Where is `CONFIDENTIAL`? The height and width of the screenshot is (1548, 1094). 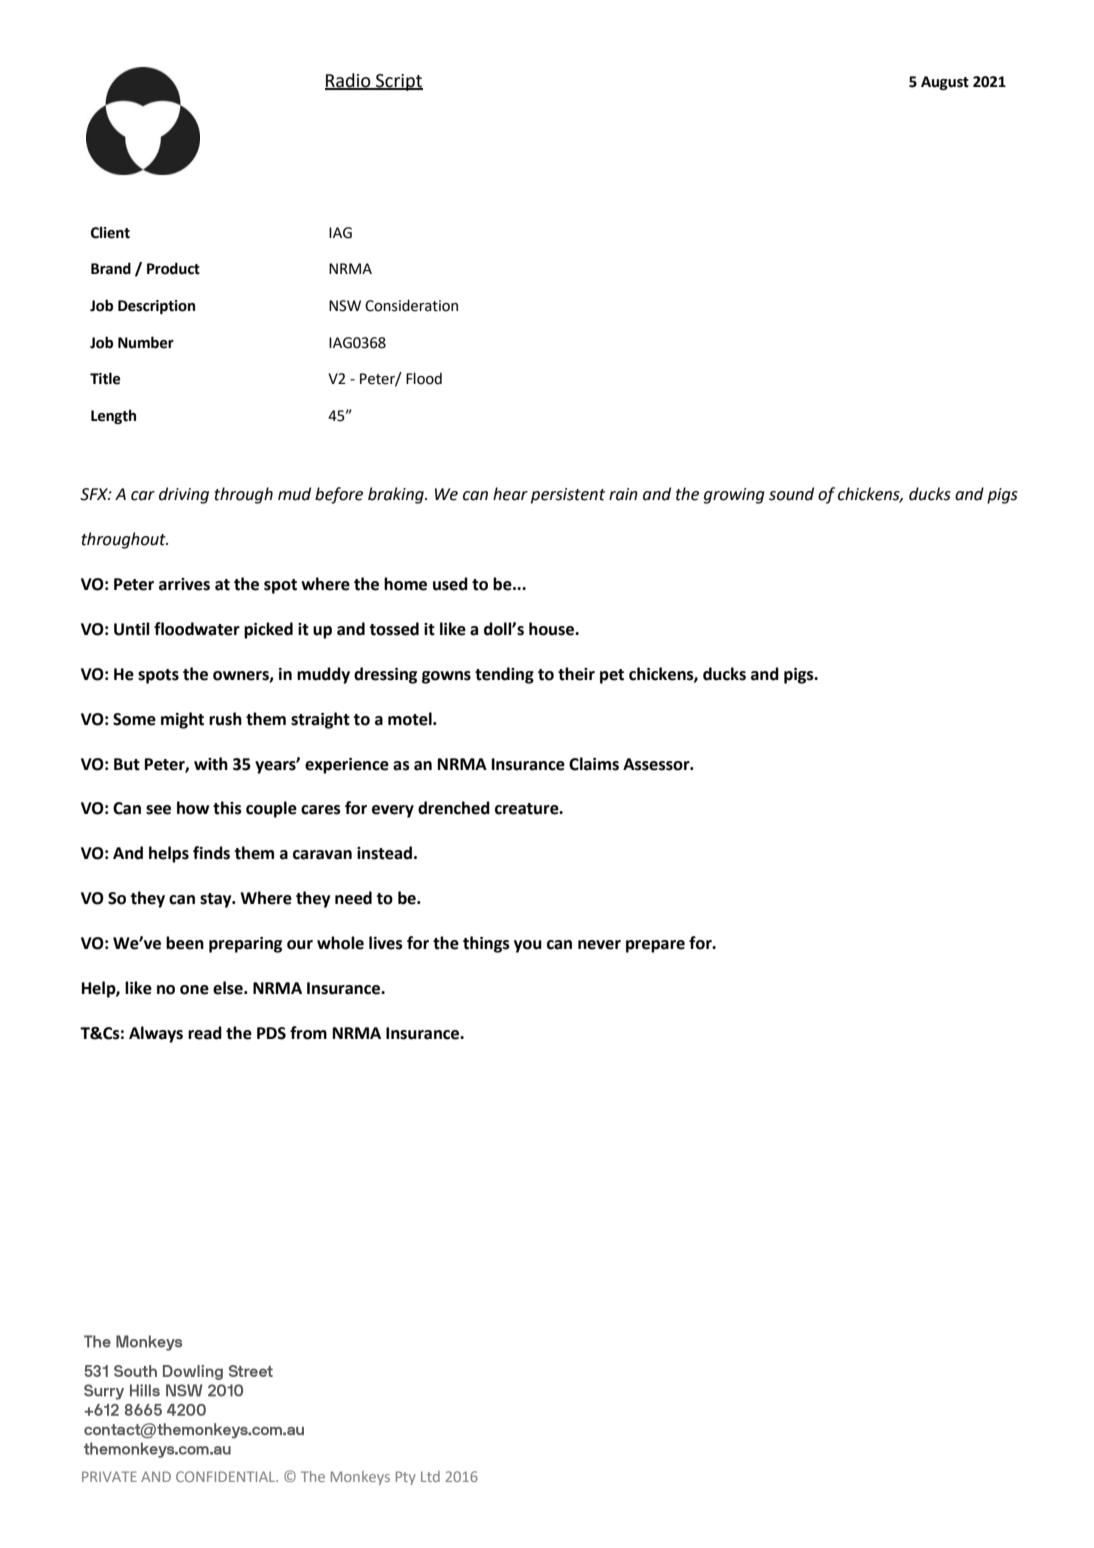 CONFIDENTIAL is located at coordinates (227, 1476).
